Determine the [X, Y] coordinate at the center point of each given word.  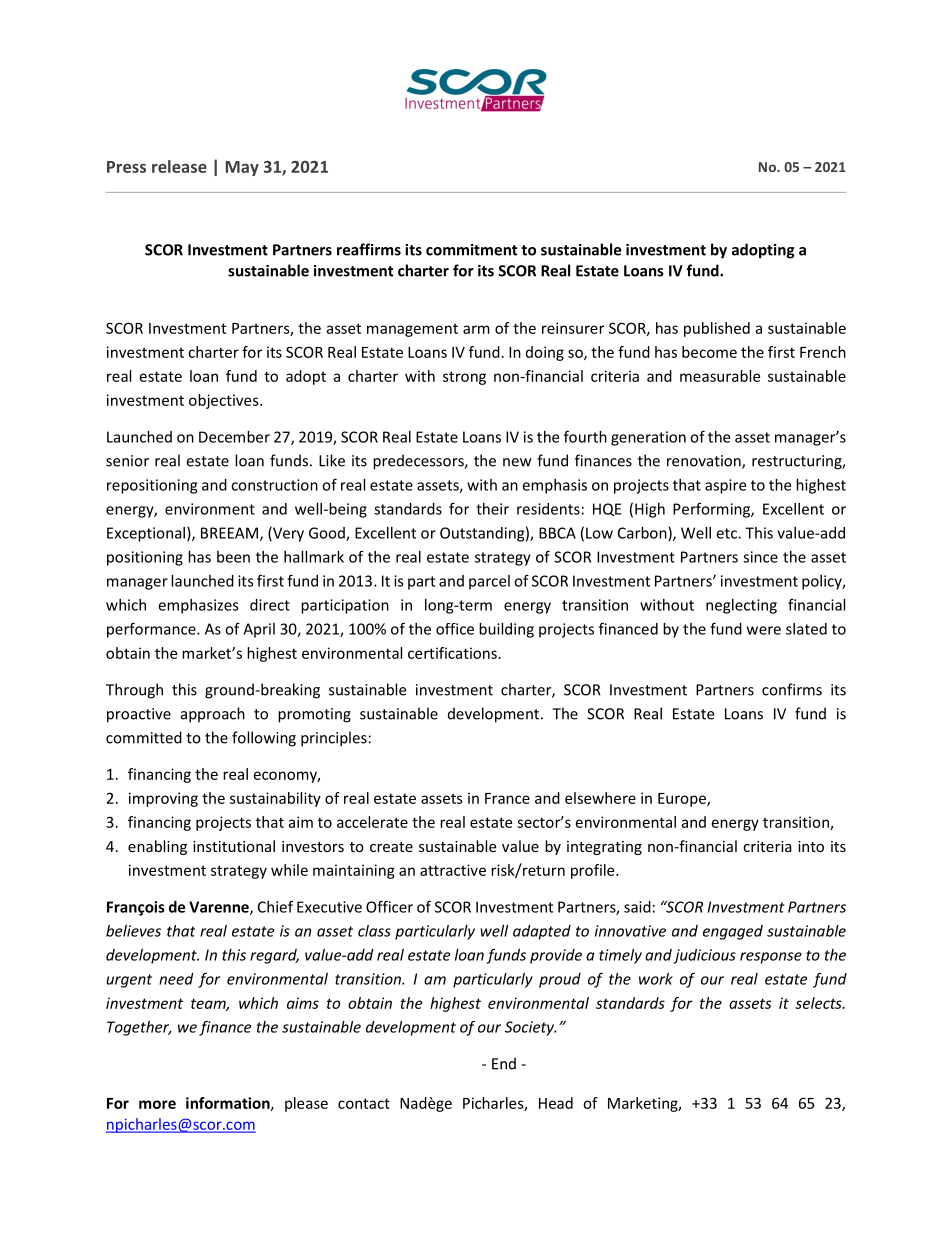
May [242, 168]
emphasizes [198, 606]
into [811, 846]
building [506, 630]
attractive [453, 870]
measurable [720, 376]
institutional [234, 846]
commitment [472, 250]
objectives [225, 401]
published [717, 329]
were [764, 630]
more [157, 1104]
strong [464, 378]
